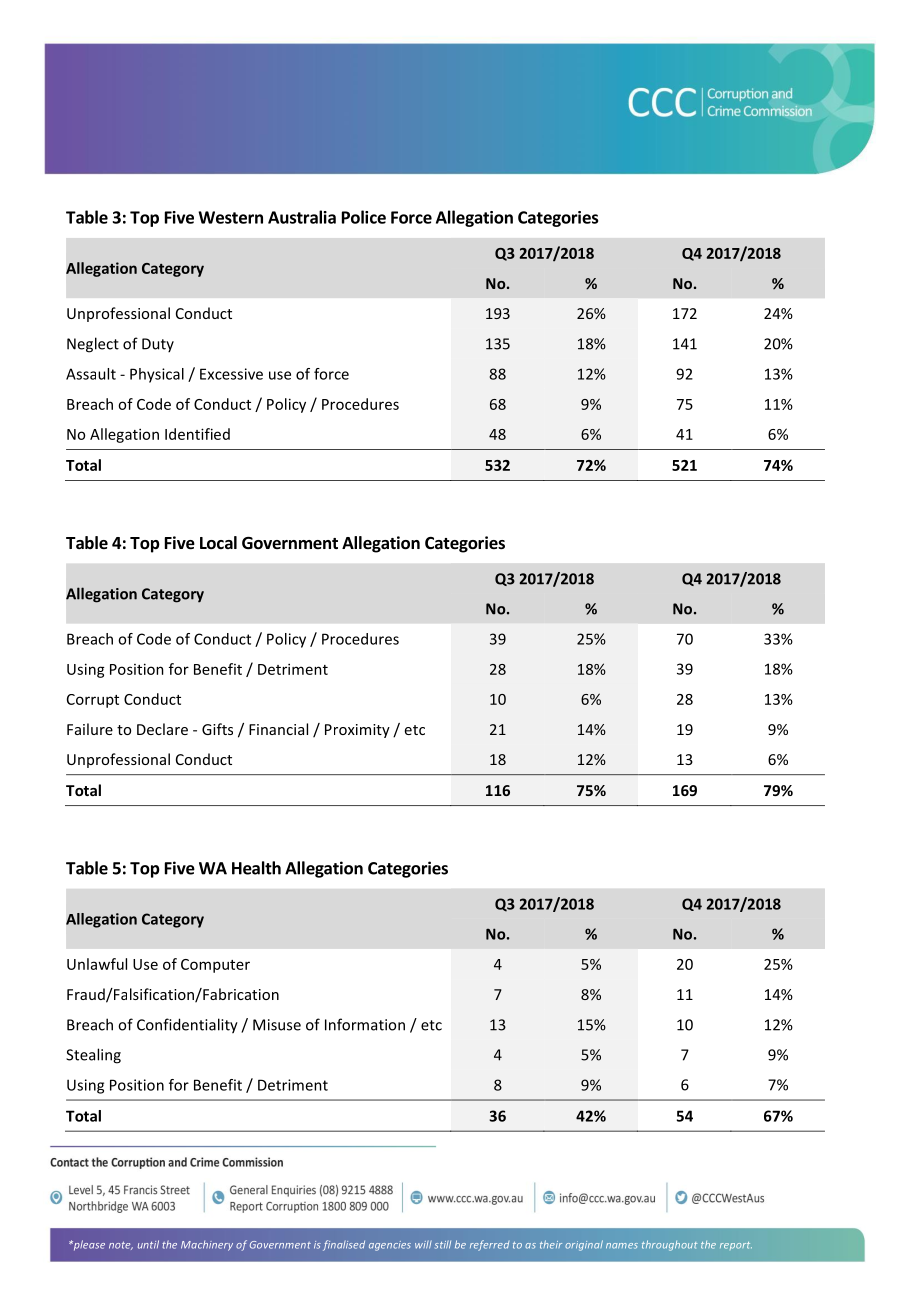 This screenshot has height=1307, width=924. What do you see at coordinates (357, 731) in the screenshot?
I see `Proximity` at bounding box center [357, 731].
